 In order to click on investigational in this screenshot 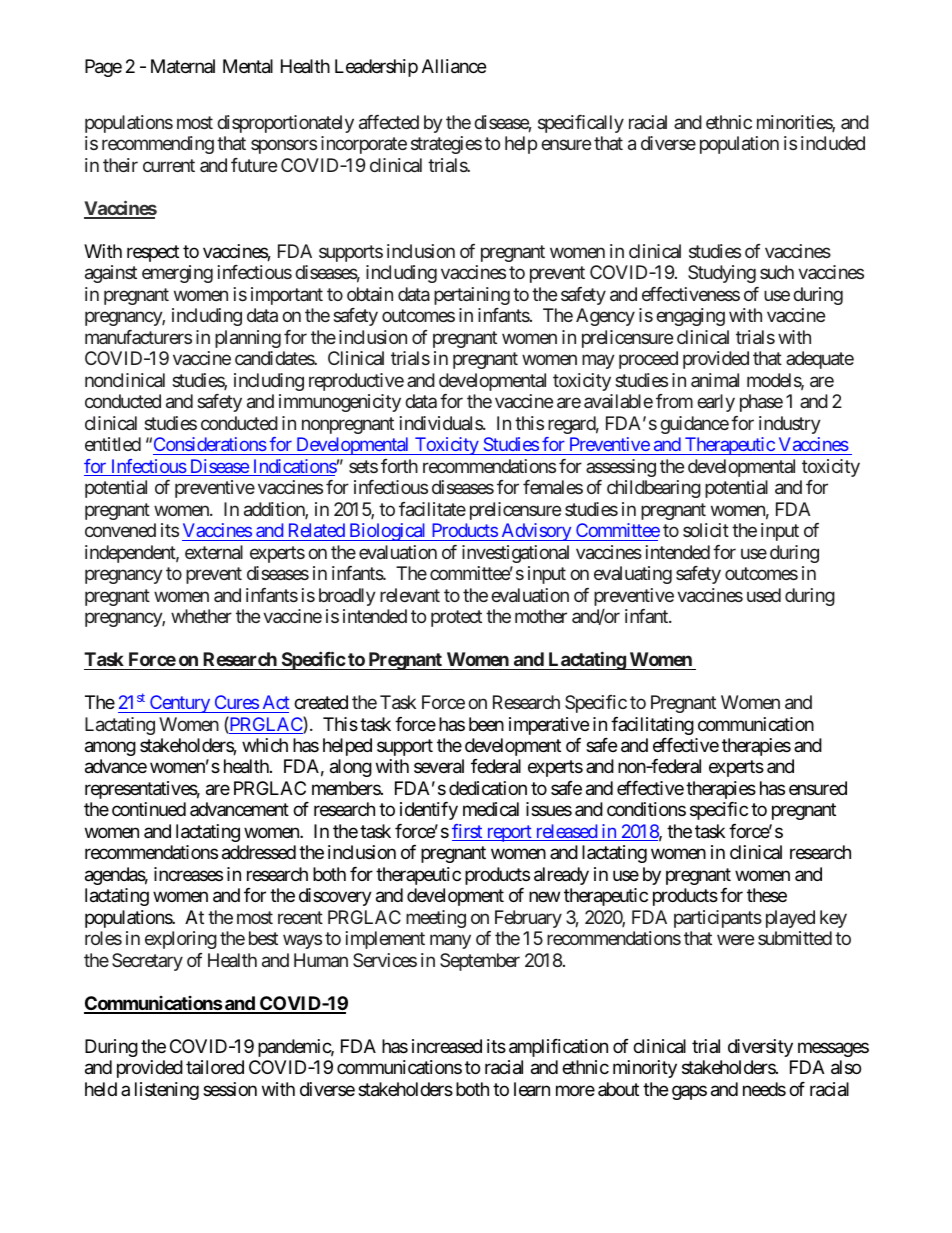, I will do `click(515, 554)`.
